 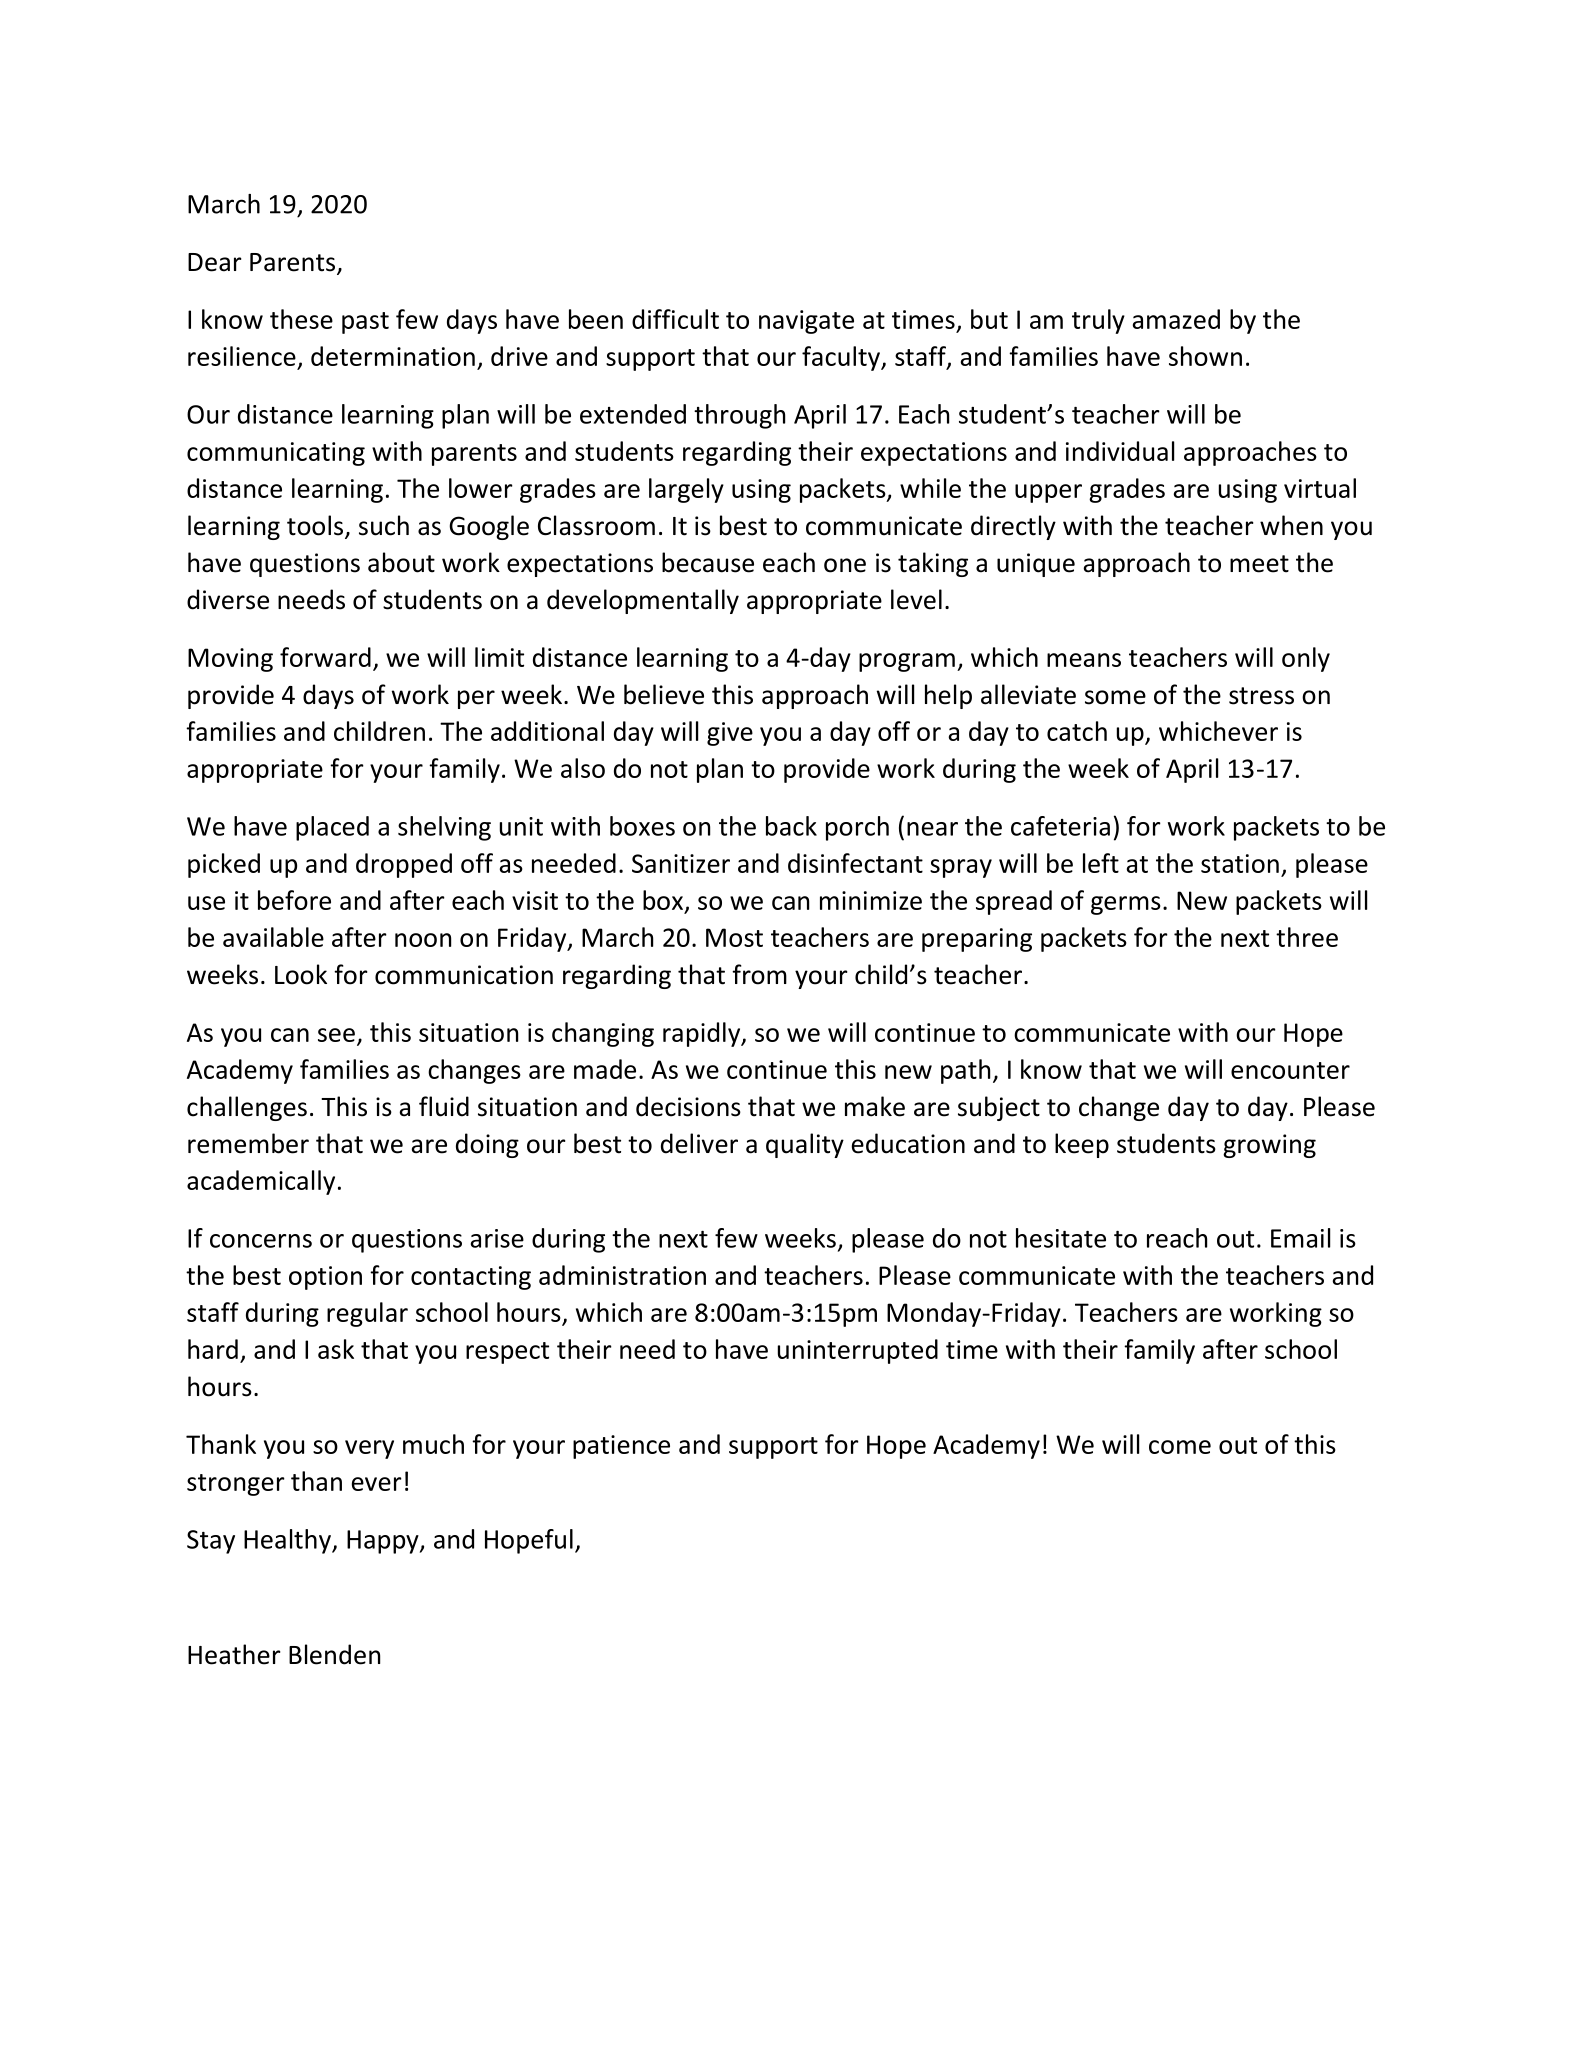 What do you see at coordinates (336, 1035) in the document?
I see `see` at bounding box center [336, 1035].
